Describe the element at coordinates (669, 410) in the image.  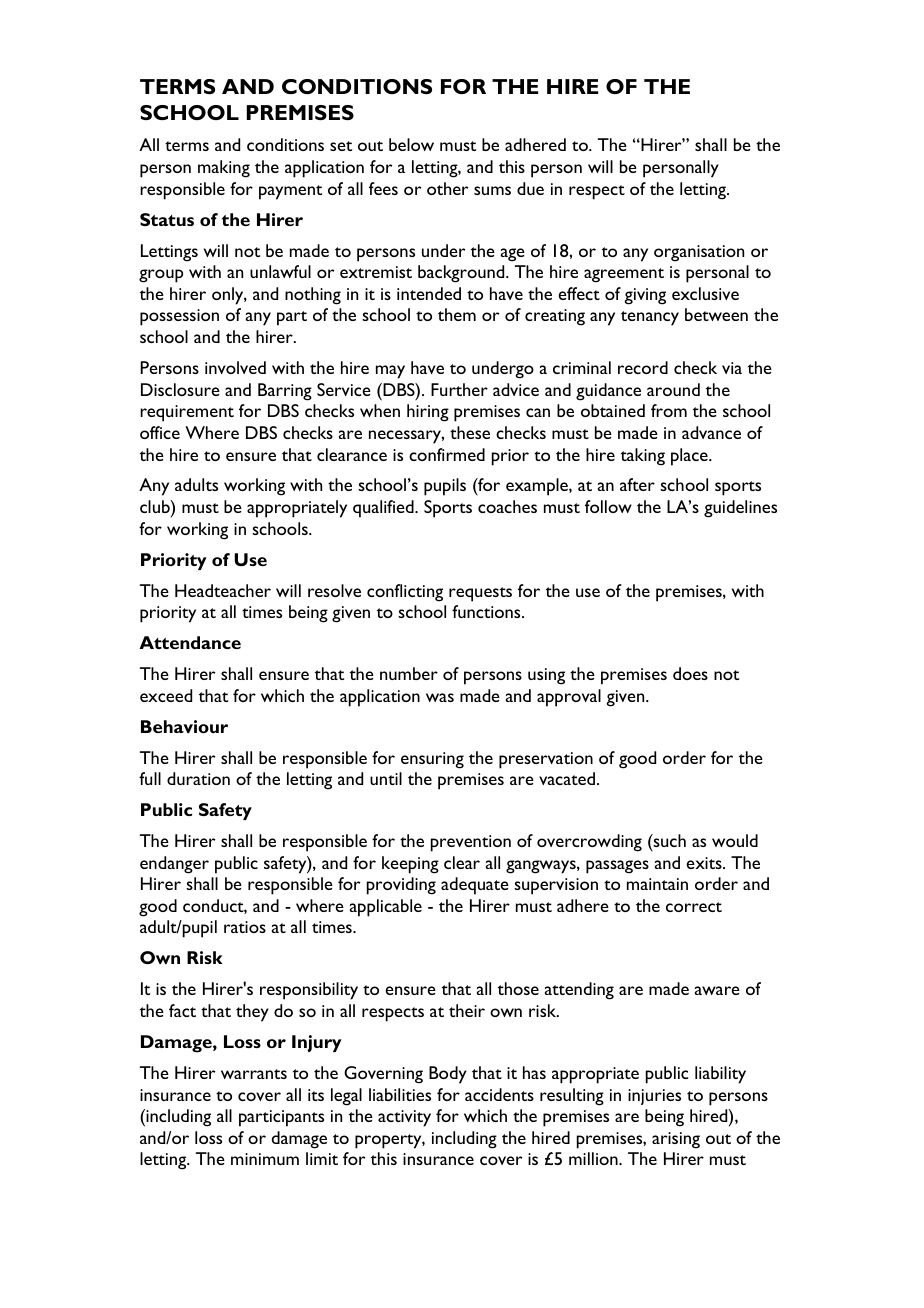
I see `from` at that location.
